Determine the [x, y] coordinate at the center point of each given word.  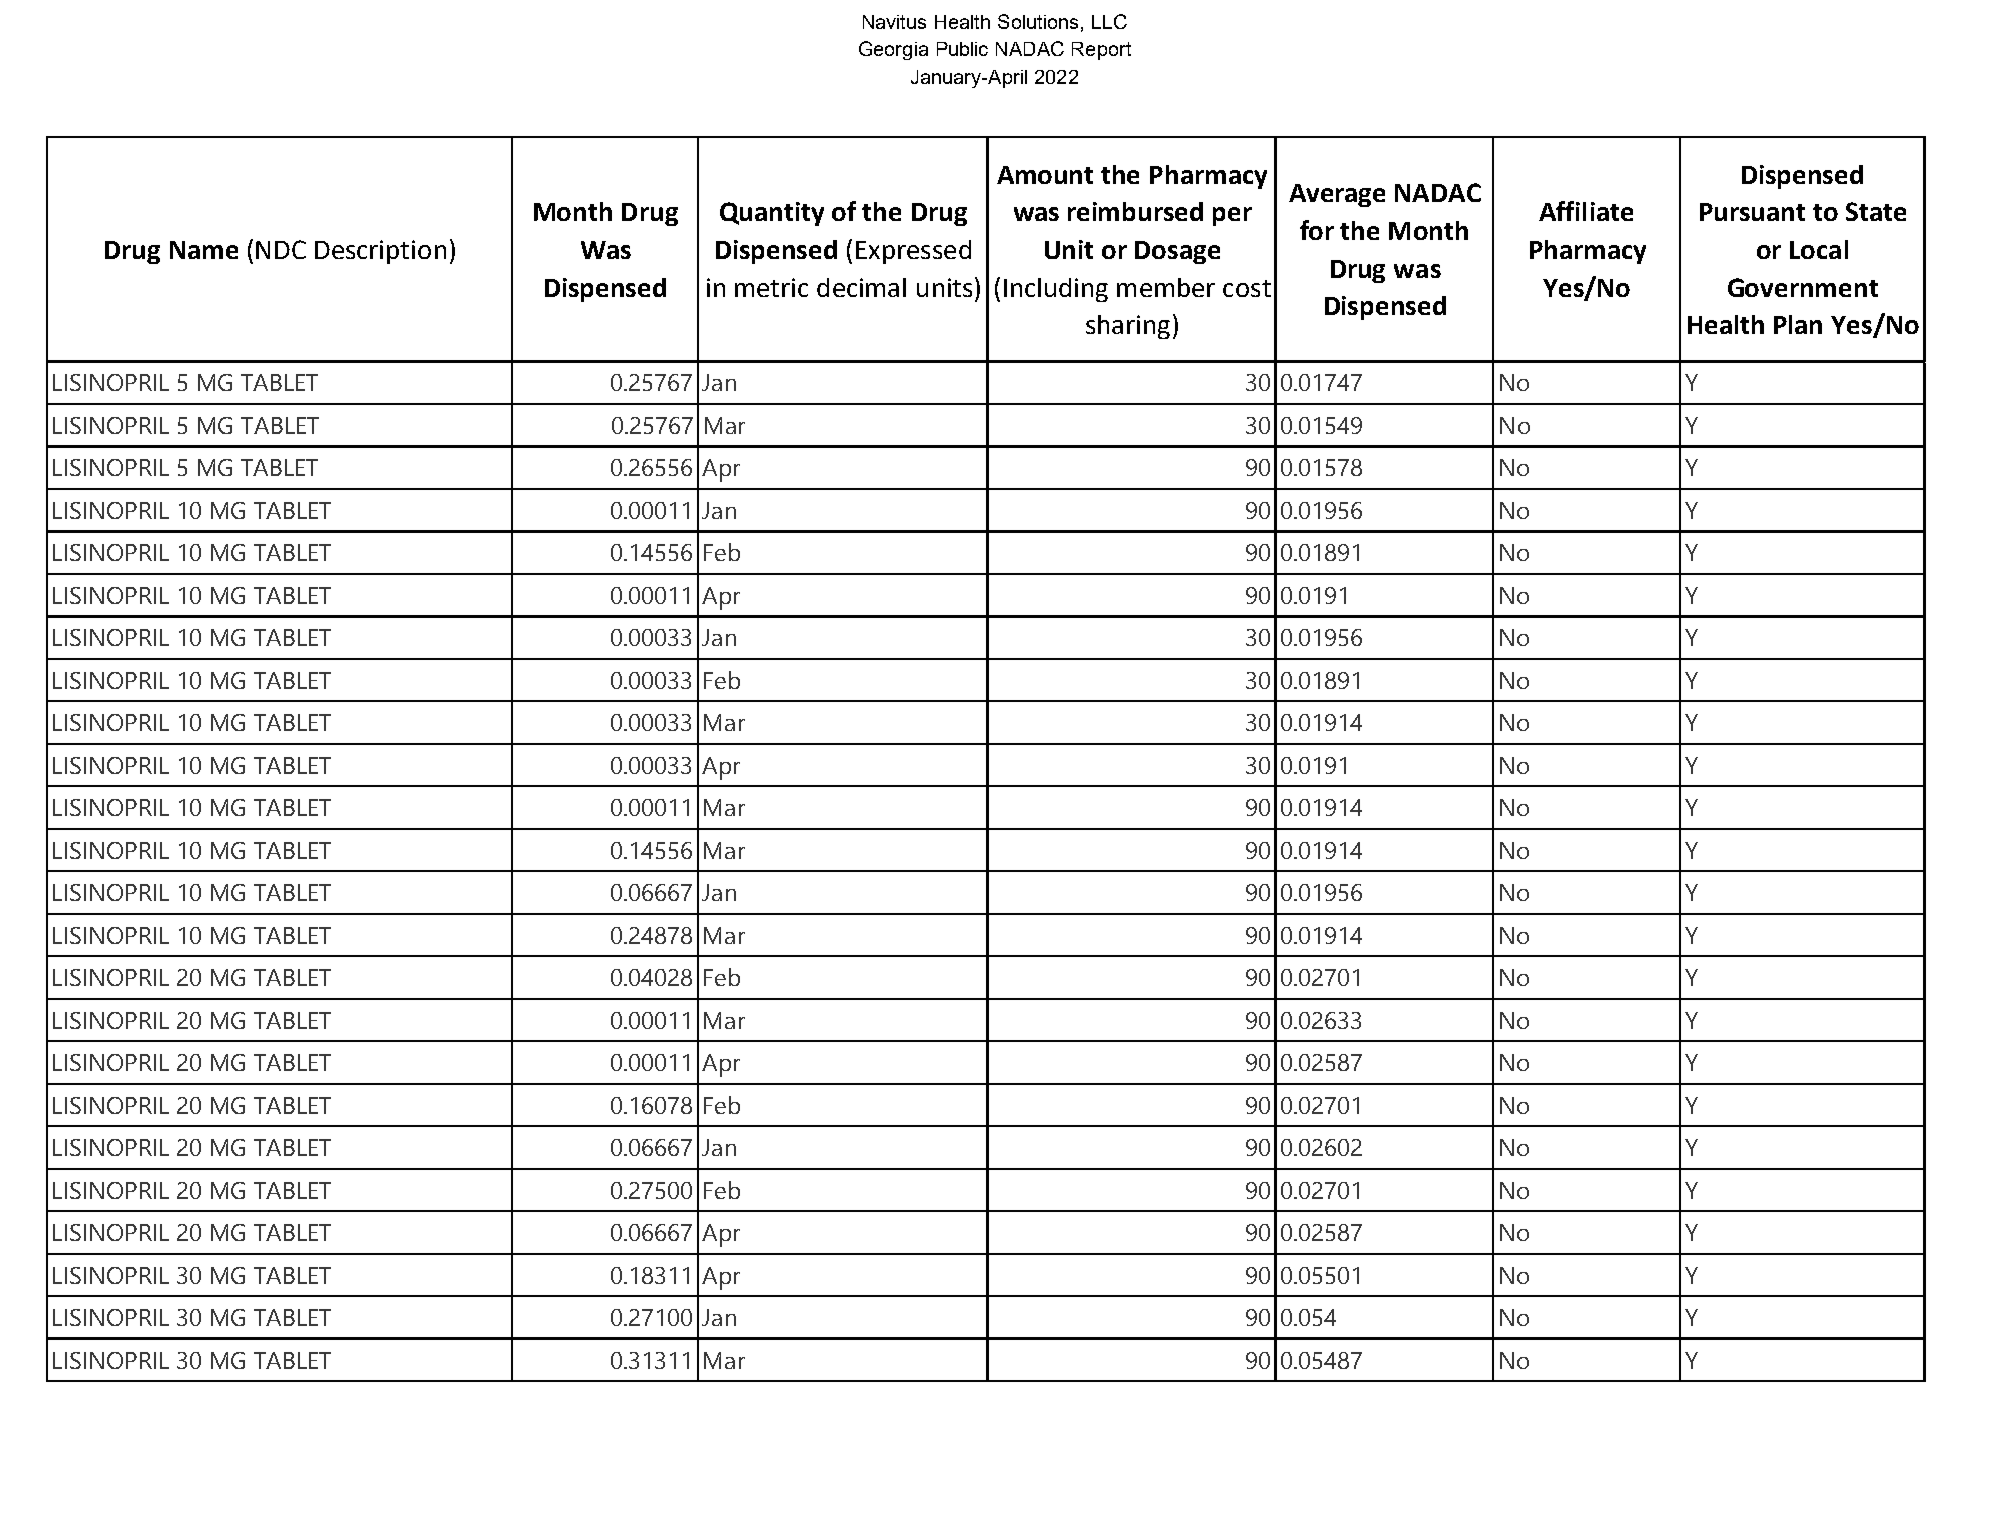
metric [771, 287]
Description [380, 252]
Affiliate [1586, 211]
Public [962, 49]
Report [1101, 51]
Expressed [913, 252]
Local [1819, 249]
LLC [1109, 21]
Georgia [893, 50]
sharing [1128, 327]
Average [1337, 195]
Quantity [772, 214]
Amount [1045, 175]
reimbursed [1135, 211]
